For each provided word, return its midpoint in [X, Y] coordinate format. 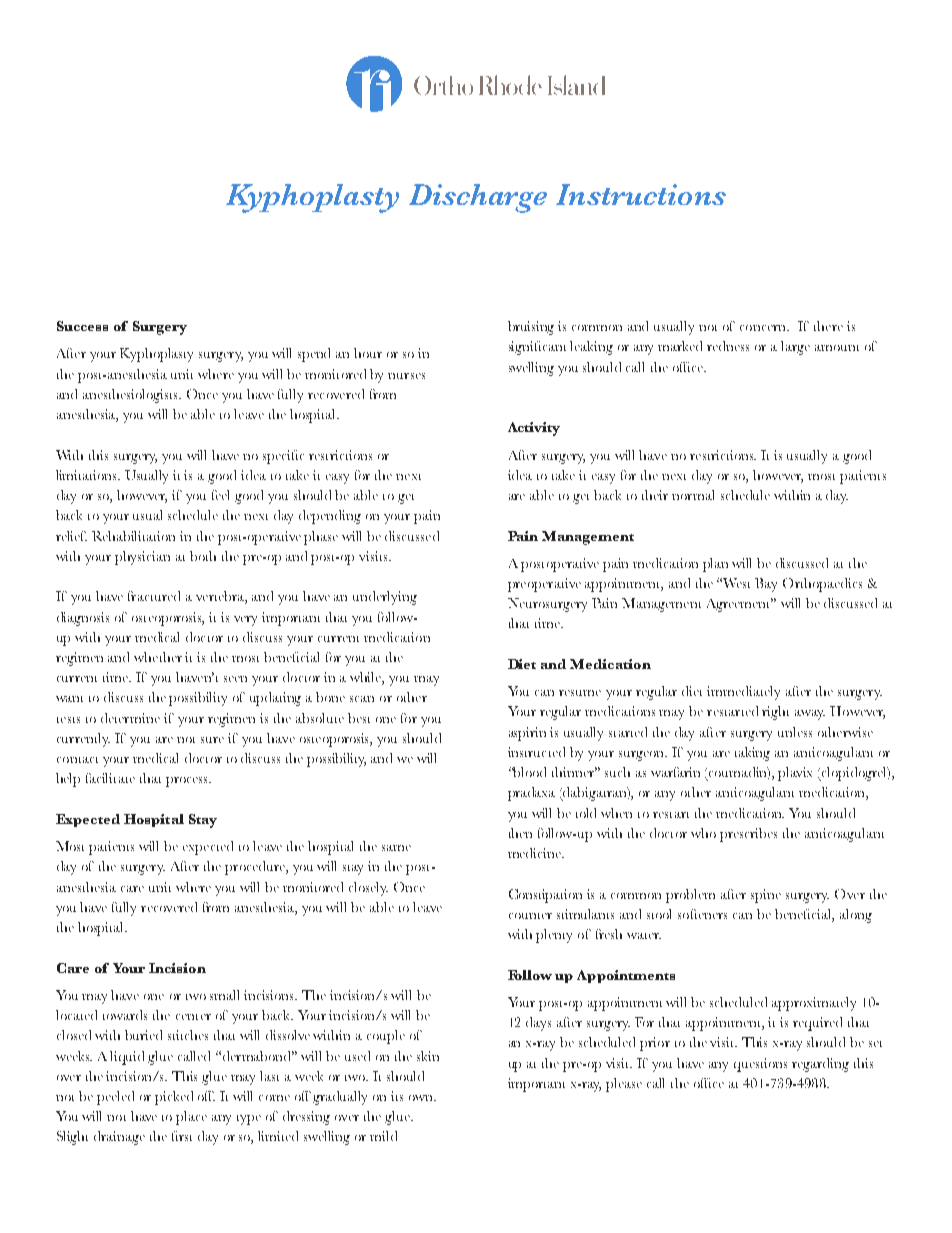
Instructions [641, 194]
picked [174, 1098]
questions [760, 1065]
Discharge [478, 198]
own [422, 1098]
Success [82, 326]
